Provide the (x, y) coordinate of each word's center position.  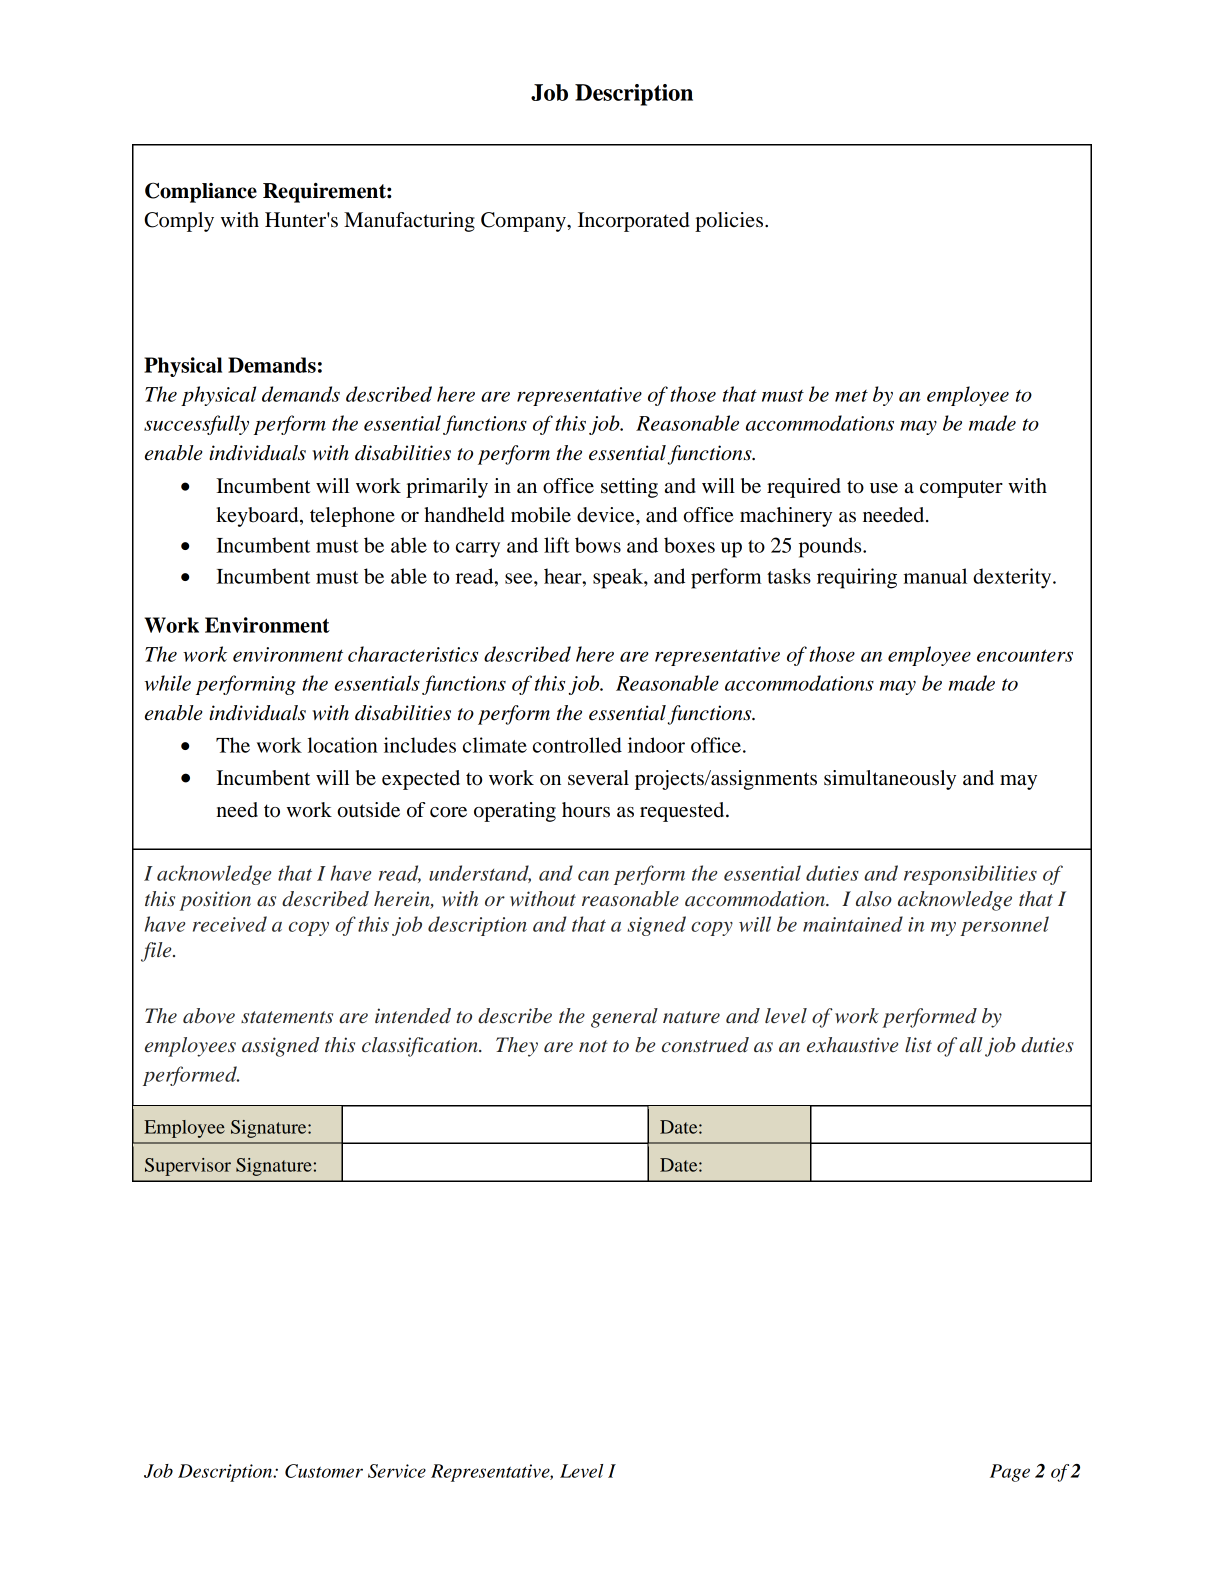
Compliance (201, 192)
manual (935, 576)
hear (564, 576)
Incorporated (634, 222)
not (593, 1046)
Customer (324, 1471)
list (918, 1045)
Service (397, 1471)
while (168, 683)
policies (730, 222)
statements (287, 1017)
